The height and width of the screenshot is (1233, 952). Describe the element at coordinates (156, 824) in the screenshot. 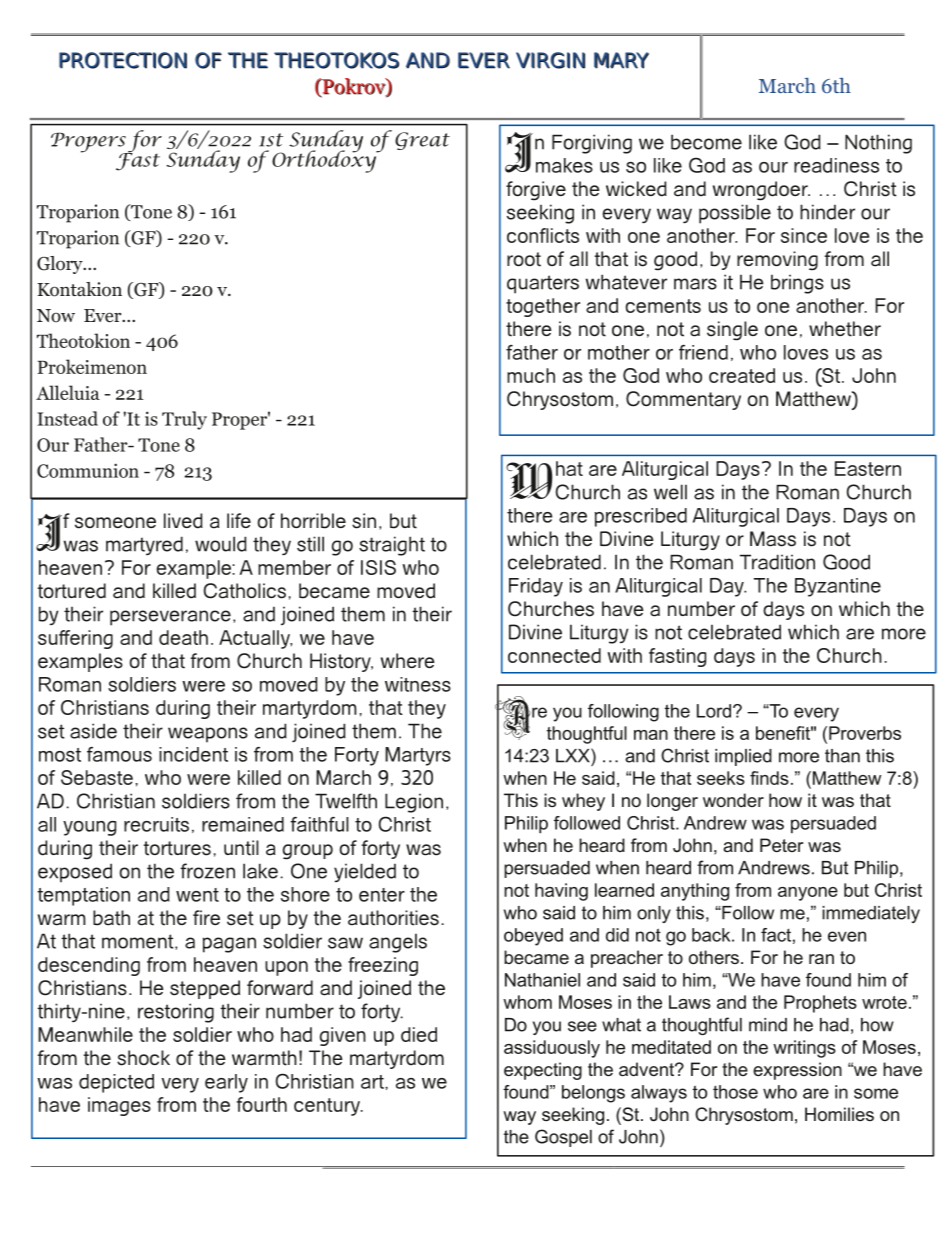

I see `recruits` at that location.
